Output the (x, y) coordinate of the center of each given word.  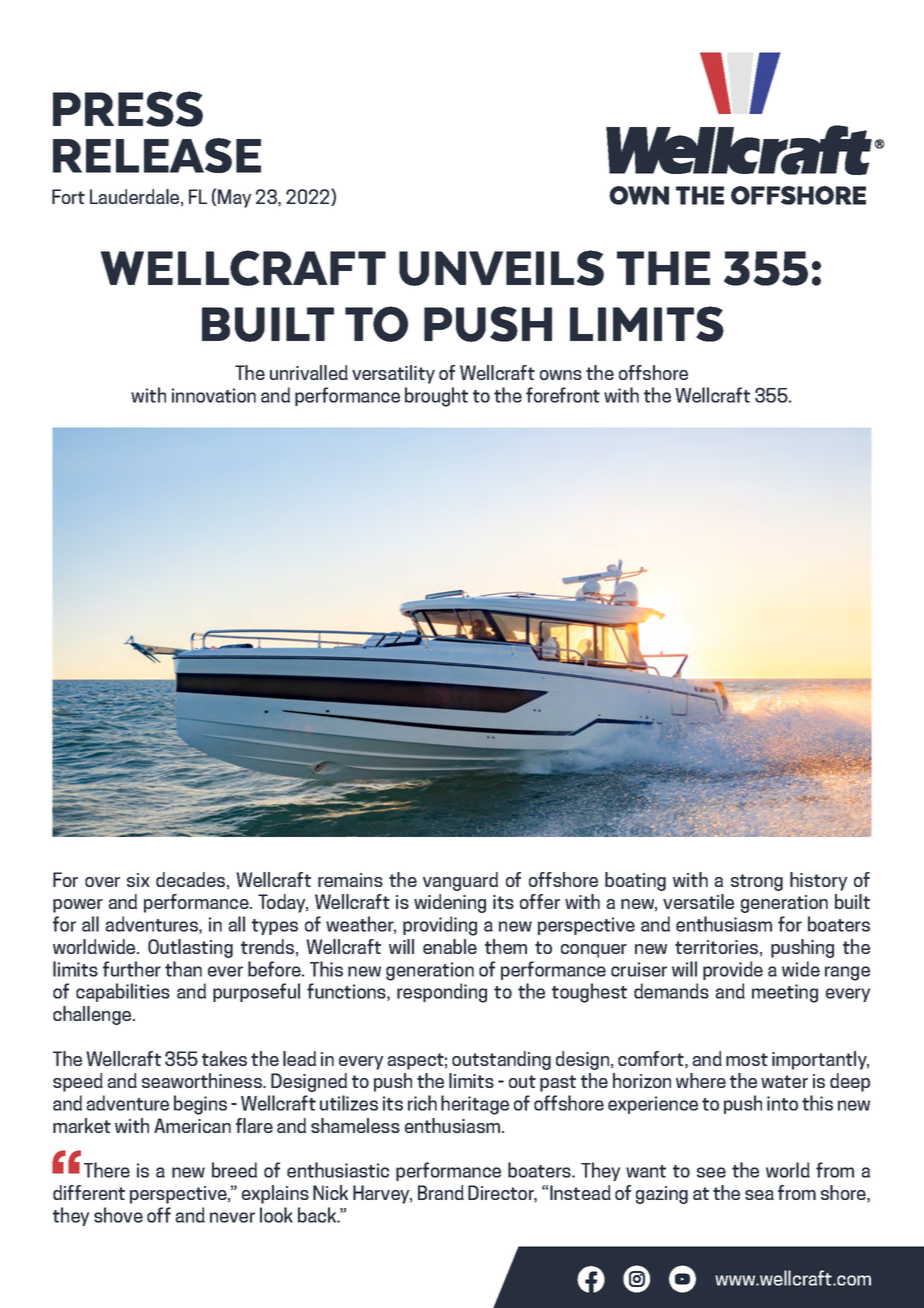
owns (561, 375)
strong (757, 882)
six (138, 880)
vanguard (460, 881)
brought (436, 397)
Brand (441, 1192)
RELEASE (157, 155)
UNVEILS (501, 268)
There (107, 1170)
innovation (214, 395)
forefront (563, 395)
